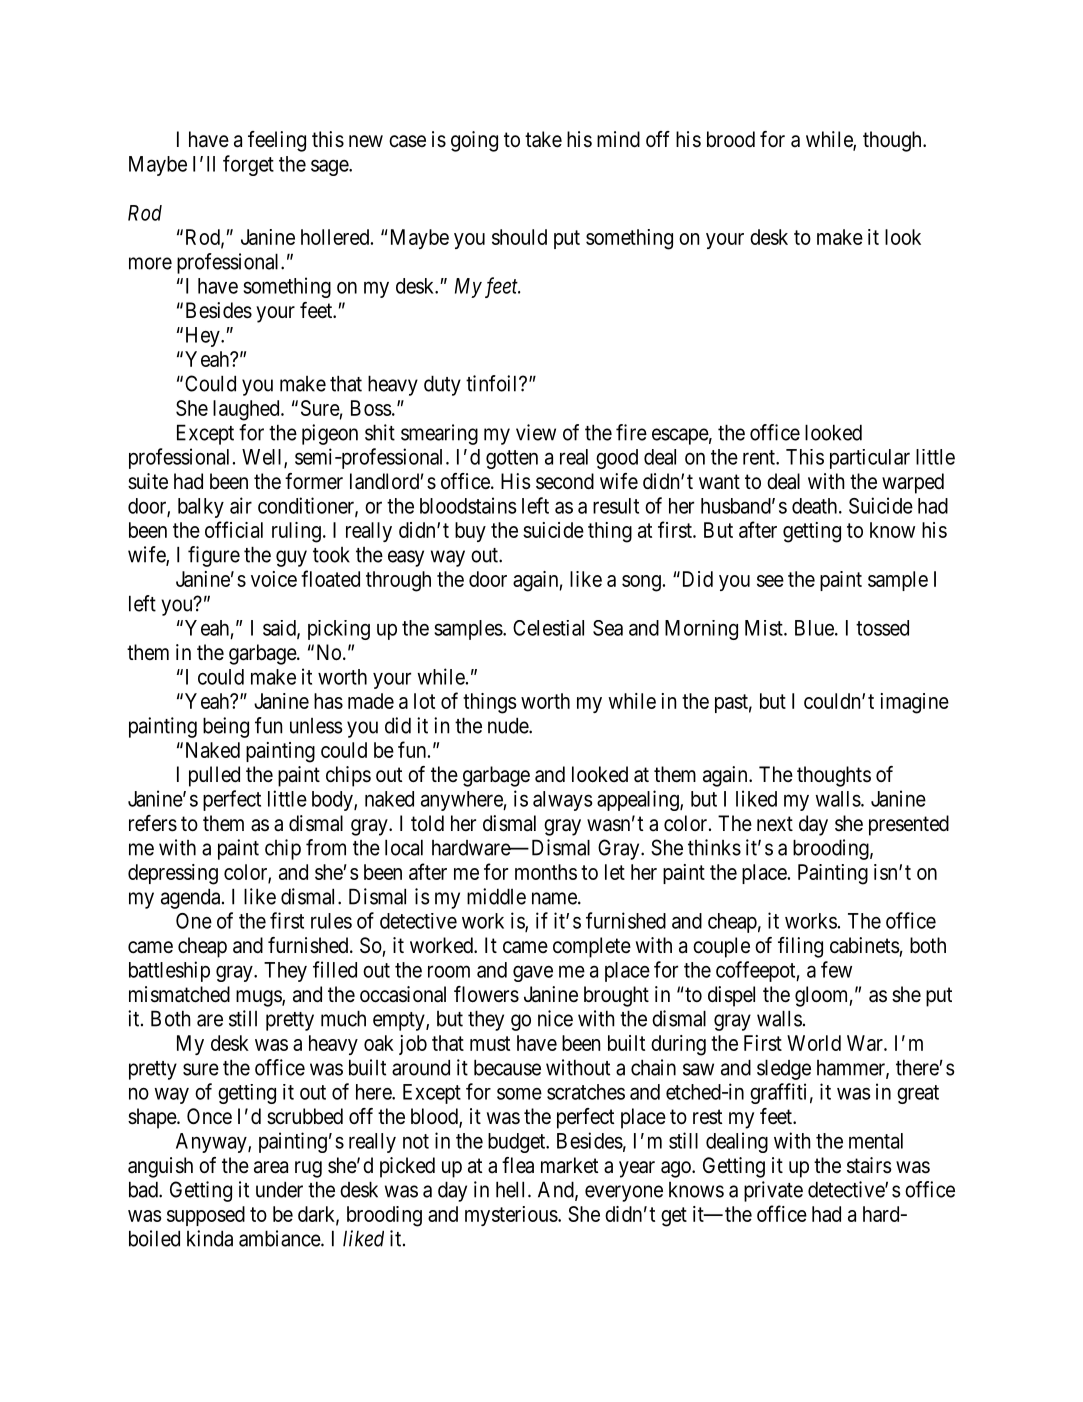  I want to click on mind, so click(618, 139).
